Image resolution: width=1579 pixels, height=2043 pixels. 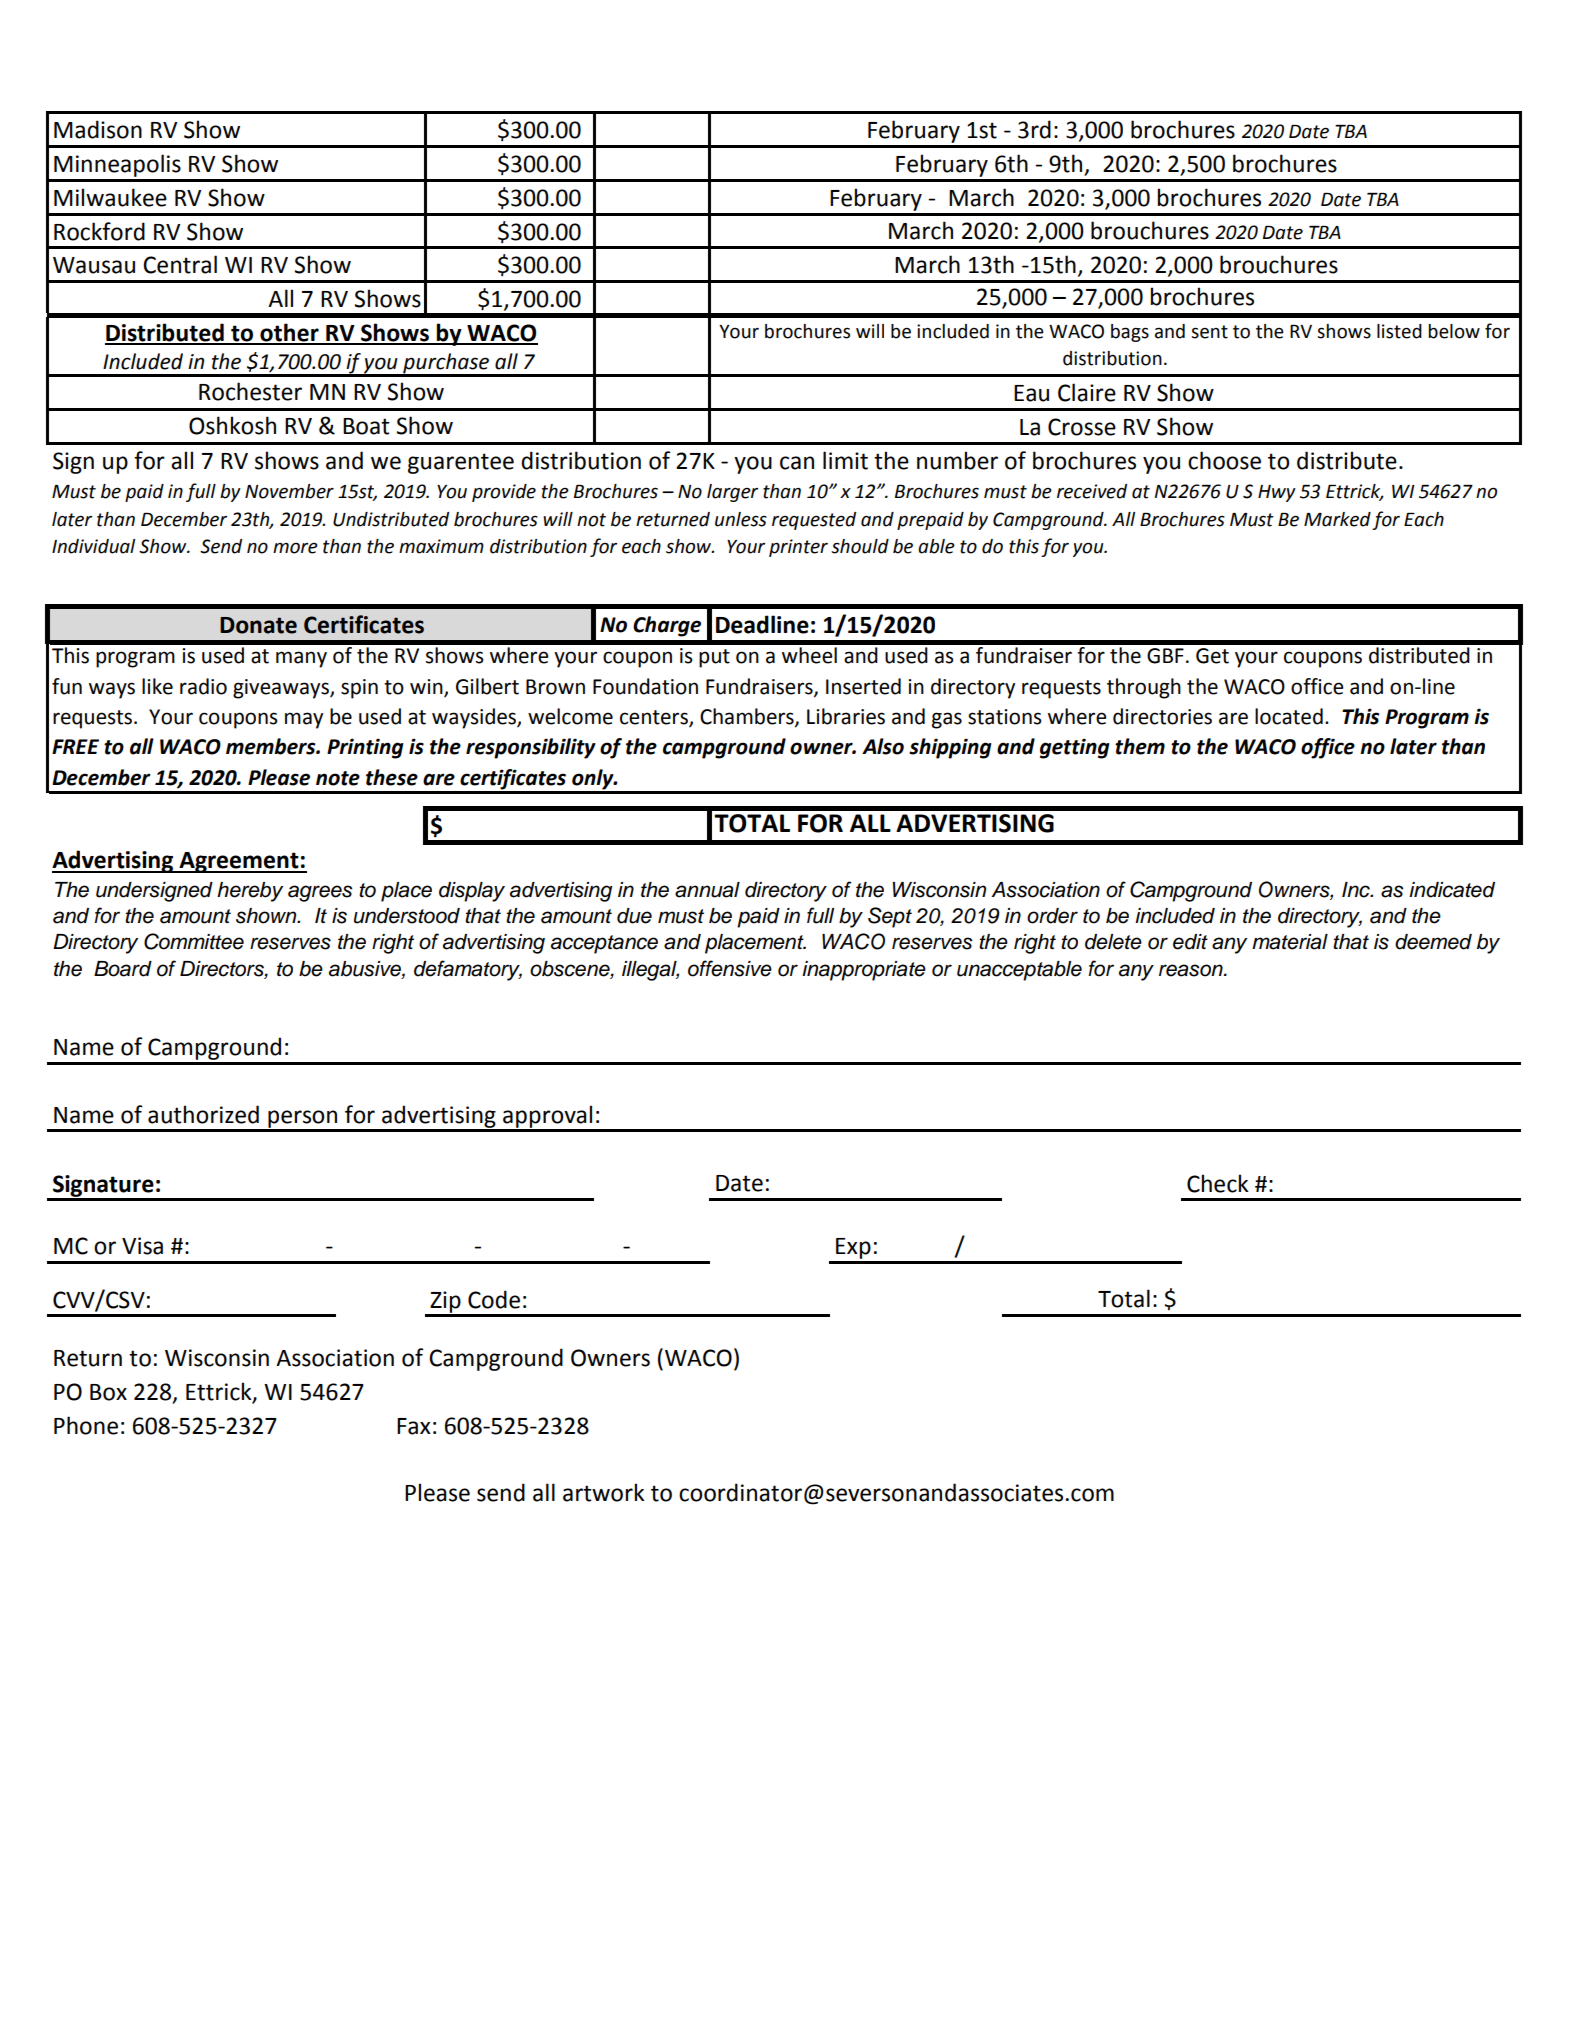 What do you see at coordinates (798, 548) in the image?
I see `printer` at bounding box center [798, 548].
